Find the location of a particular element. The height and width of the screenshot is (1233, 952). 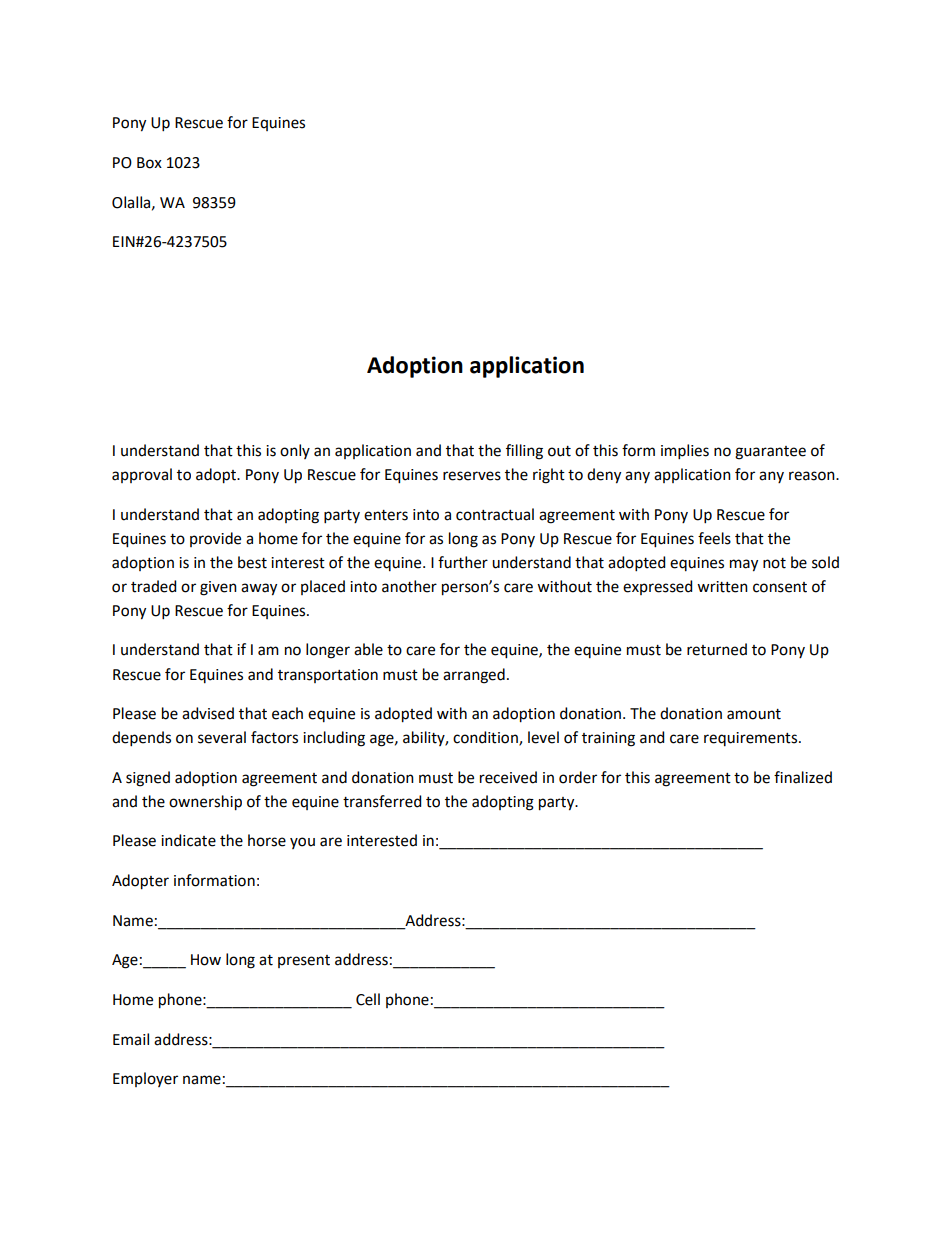

Box is located at coordinates (149, 163).
